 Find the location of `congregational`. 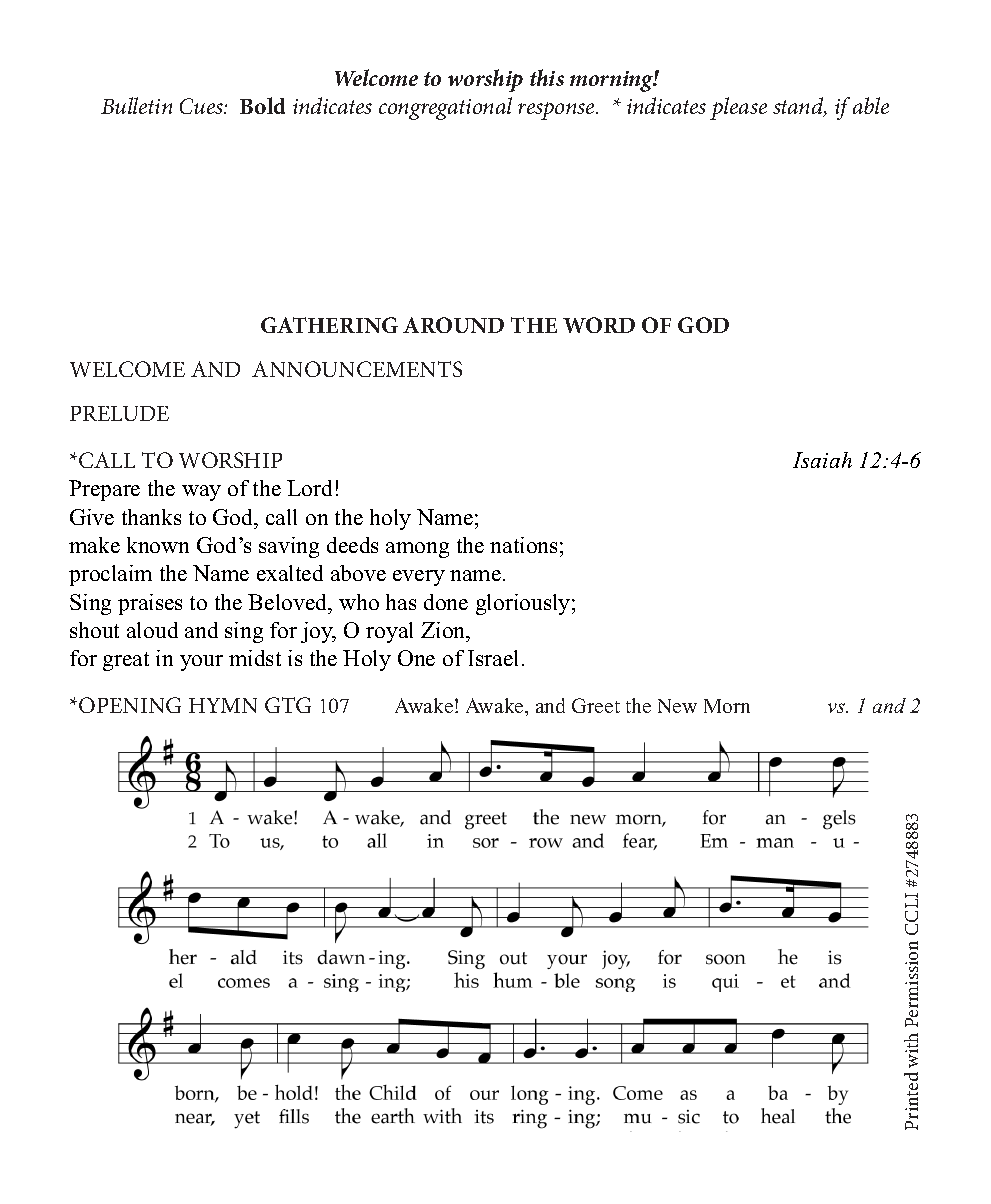

congregational is located at coordinates (445, 108).
